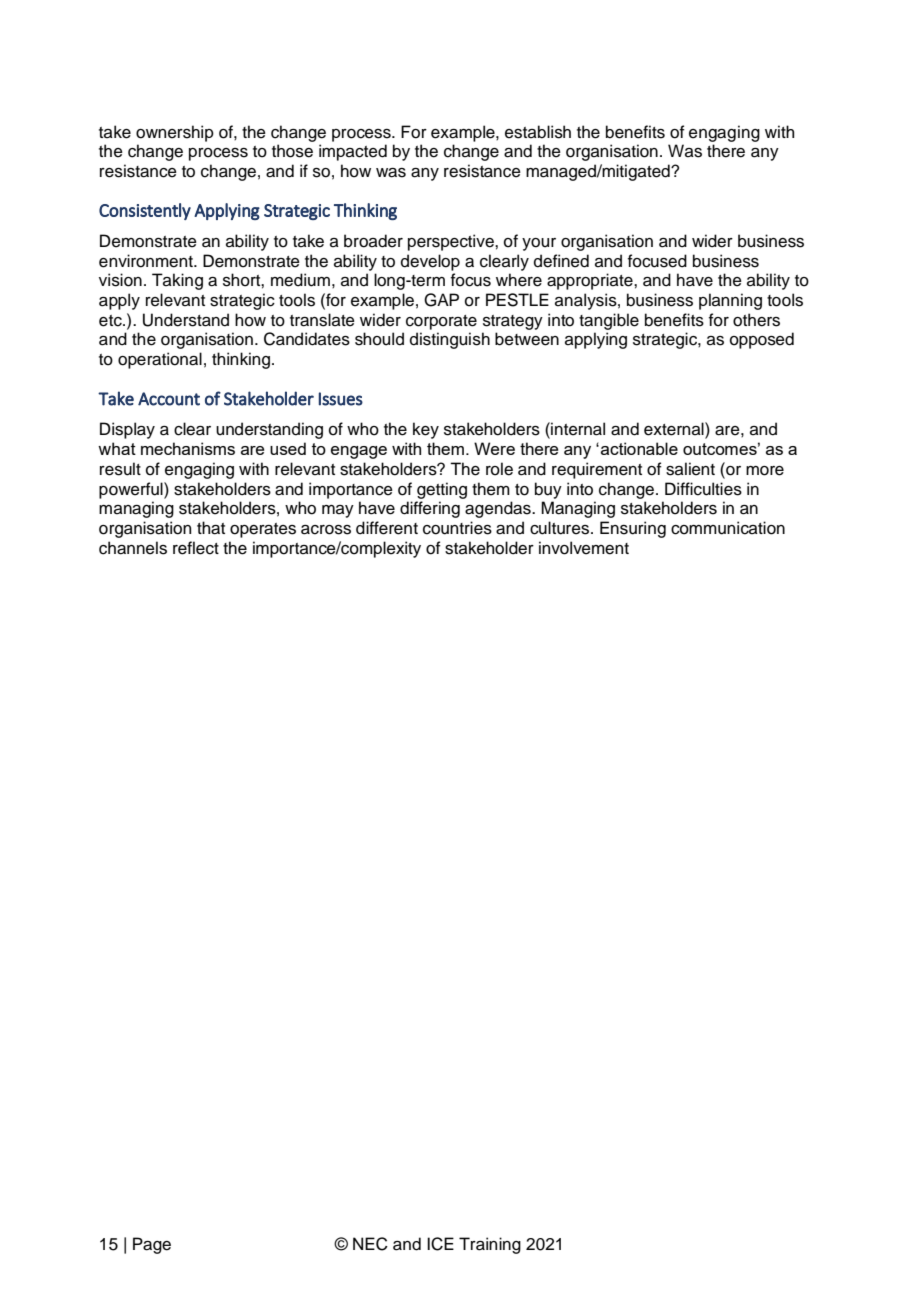 The image size is (924, 1308). What do you see at coordinates (175, 133) in the screenshot?
I see `ownership` at bounding box center [175, 133].
